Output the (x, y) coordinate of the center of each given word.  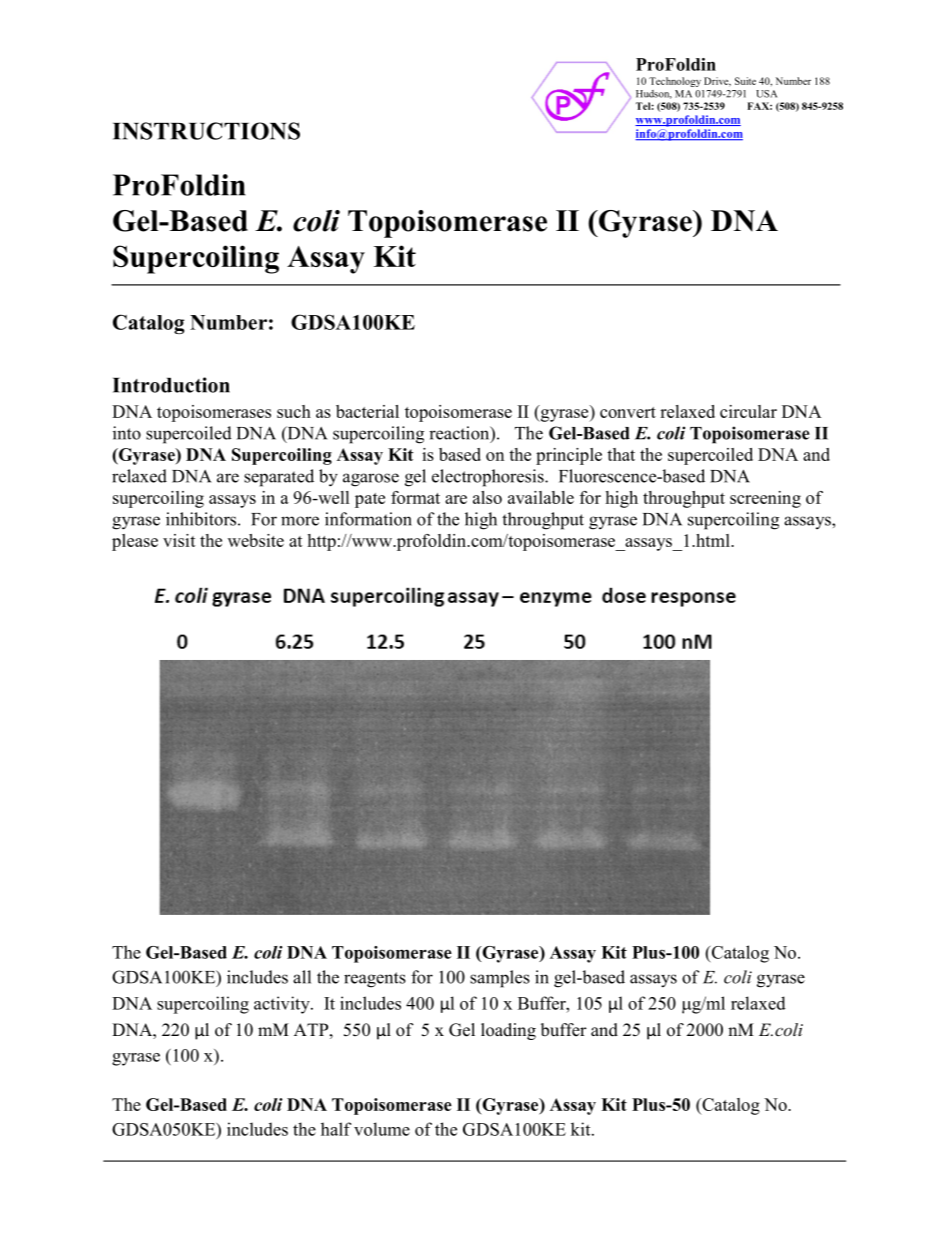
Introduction (171, 385)
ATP (312, 1029)
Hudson (654, 94)
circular (748, 411)
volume (382, 1129)
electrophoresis (489, 478)
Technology (675, 82)
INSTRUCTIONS (206, 131)
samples (500, 979)
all (302, 977)
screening (765, 499)
